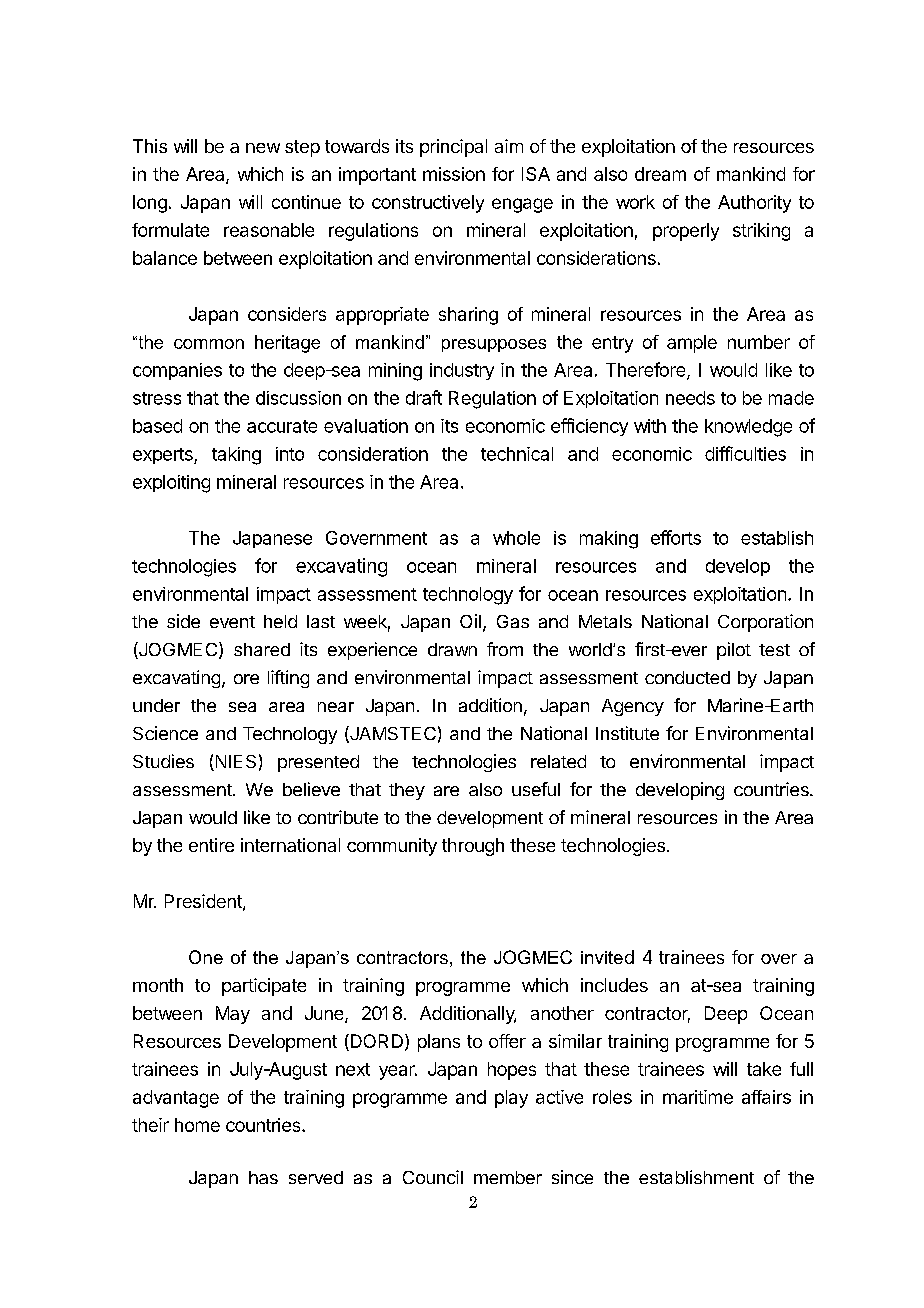  I want to click on home, so click(197, 1125).
